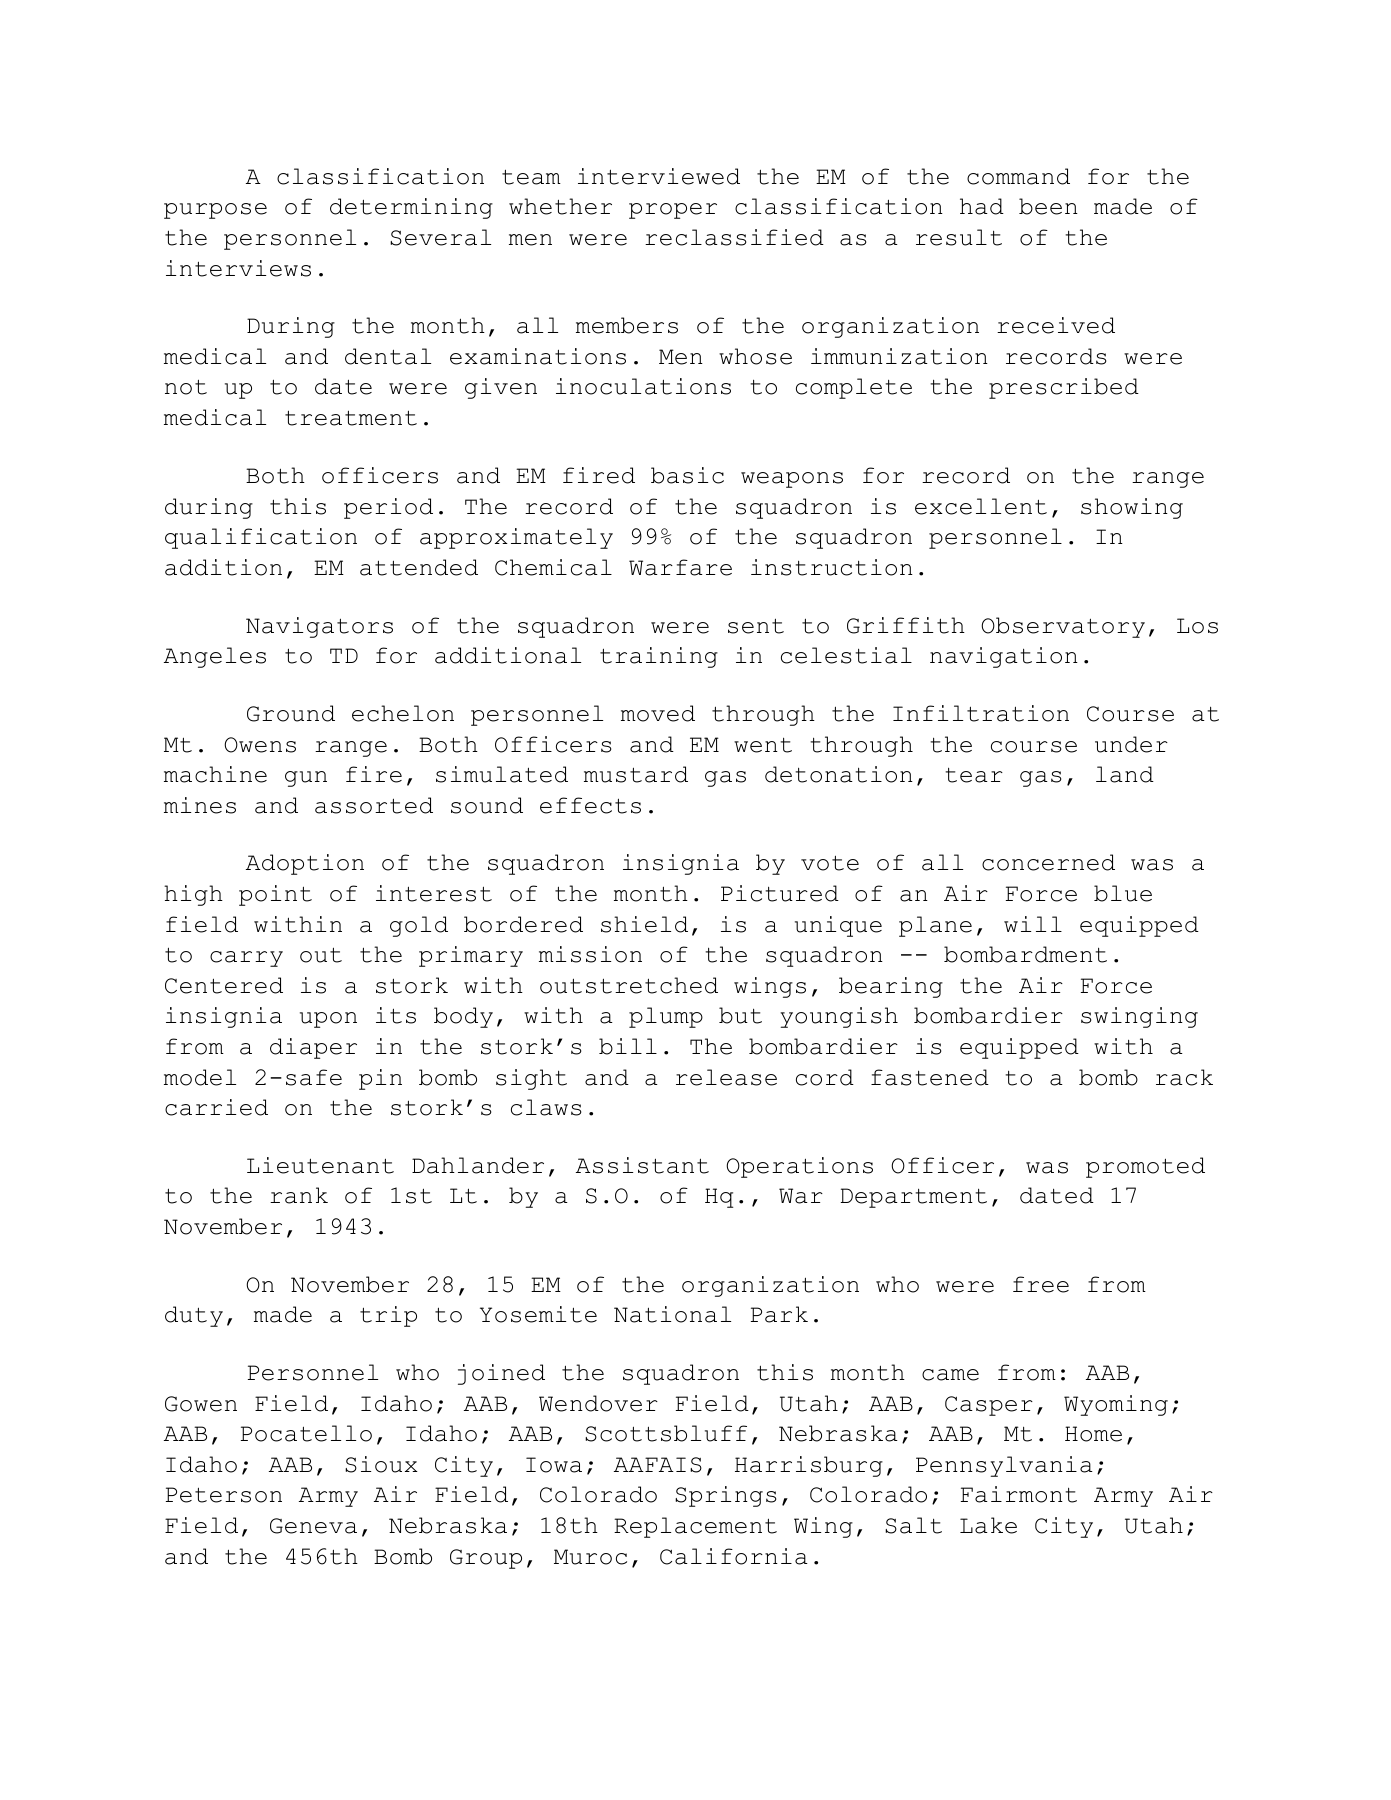 This page has width=1391, height=1800. I want to click on Warfare, so click(680, 567).
